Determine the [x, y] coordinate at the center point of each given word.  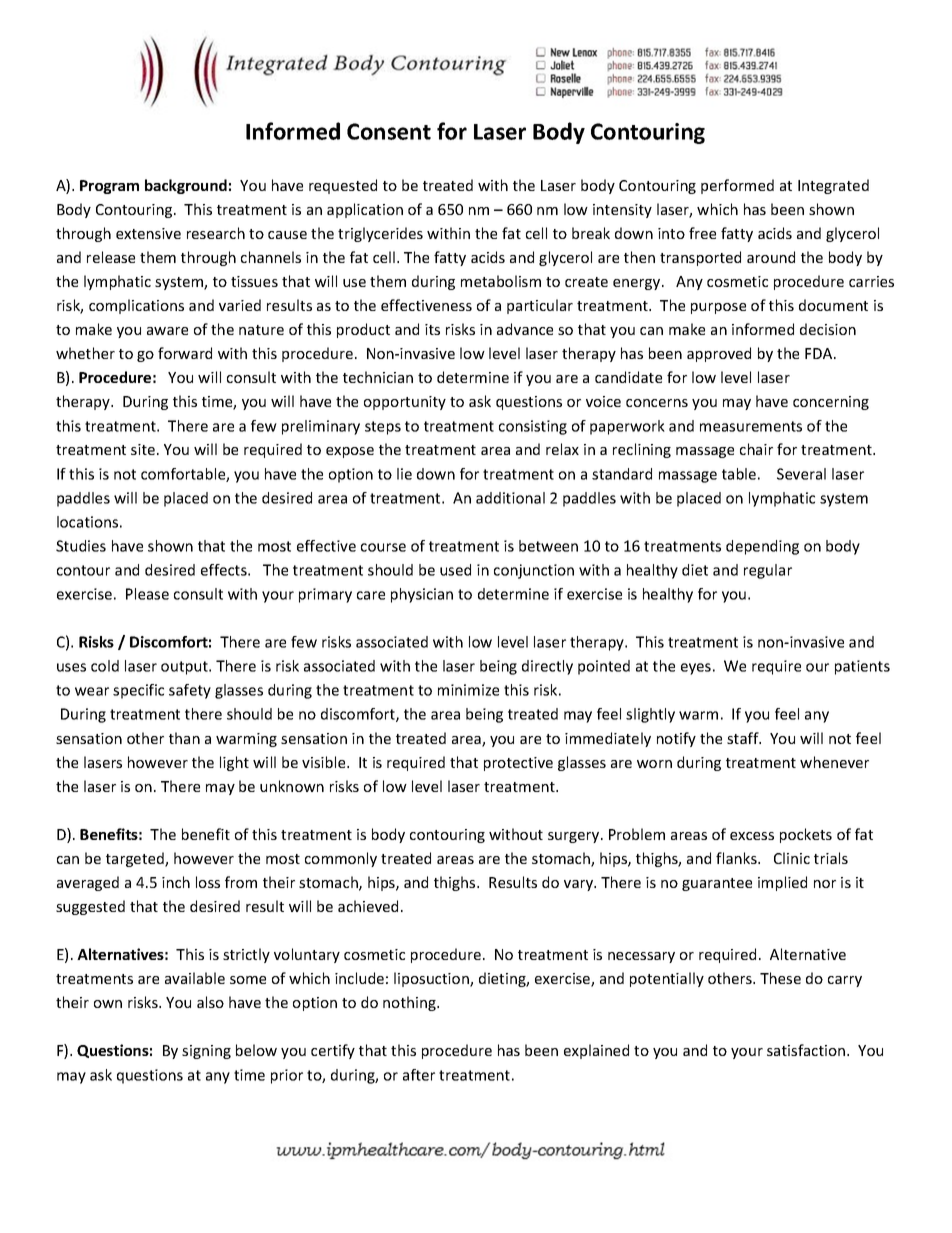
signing [206, 1052]
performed [737, 186]
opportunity [405, 403]
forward [185, 353]
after [419, 1075]
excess [752, 836]
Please [147, 594]
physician [422, 595]
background [186, 186]
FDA [820, 353]
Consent [389, 131]
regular [768, 571]
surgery [575, 837]
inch [176, 882]
